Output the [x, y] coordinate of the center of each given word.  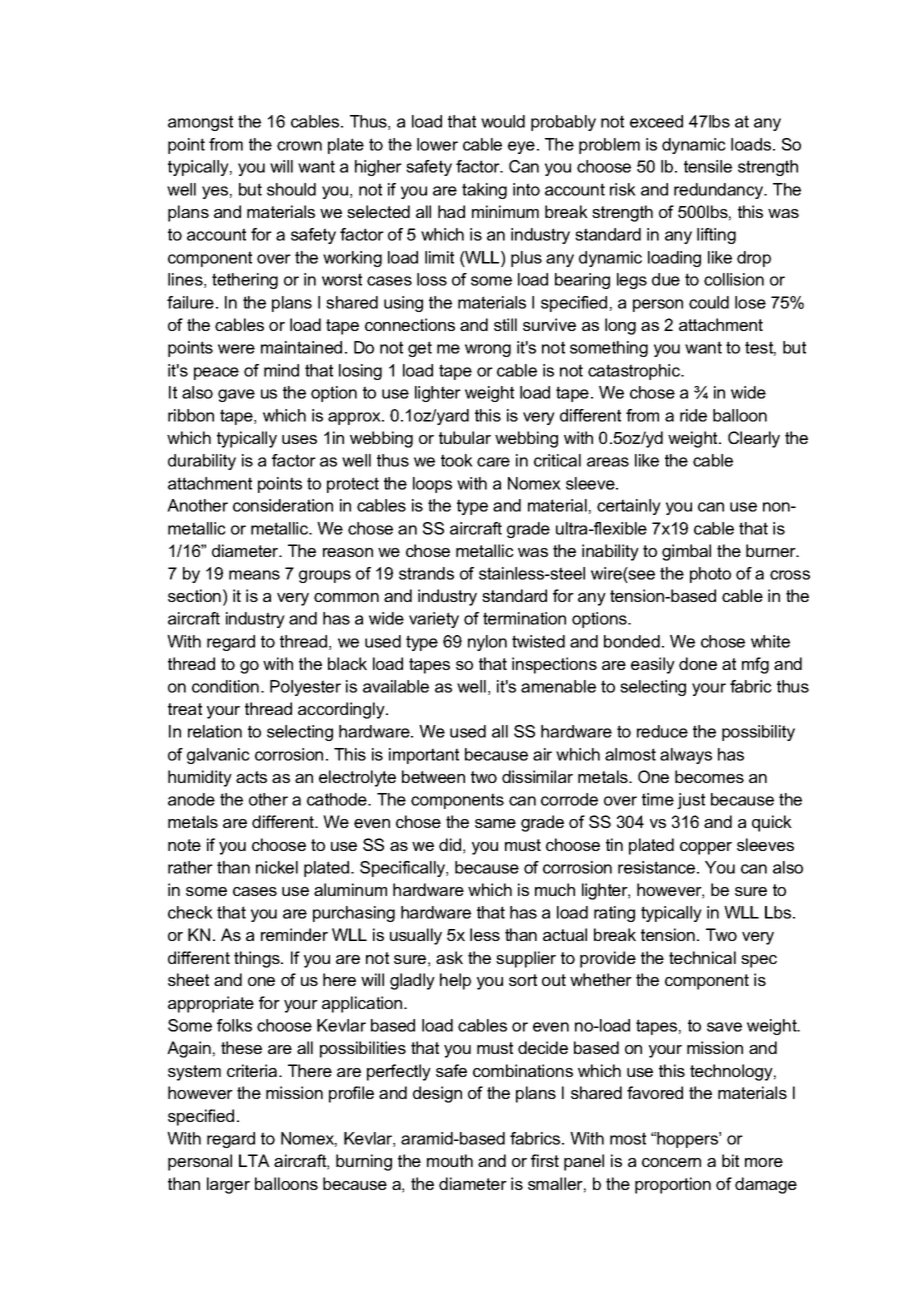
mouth [450, 1160]
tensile [708, 166]
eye [521, 147]
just [691, 801]
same [495, 823]
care [493, 462]
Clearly [754, 439]
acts [251, 777]
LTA [254, 1160]
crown [299, 146]
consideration [283, 505]
